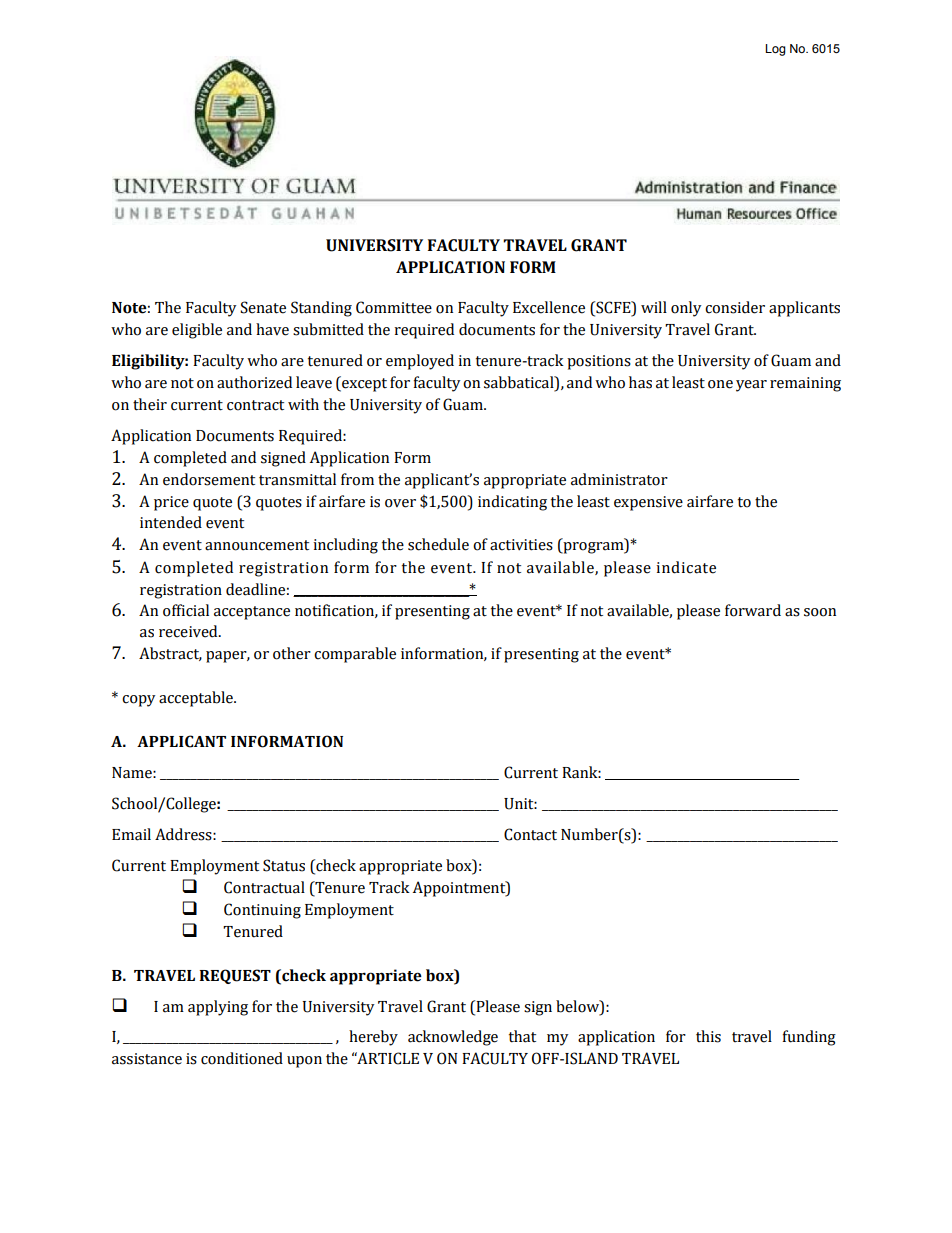 This screenshot has height=1233, width=952. What do you see at coordinates (686, 567) in the screenshot?
I see `indicate` at bounding box center [686, 567].
